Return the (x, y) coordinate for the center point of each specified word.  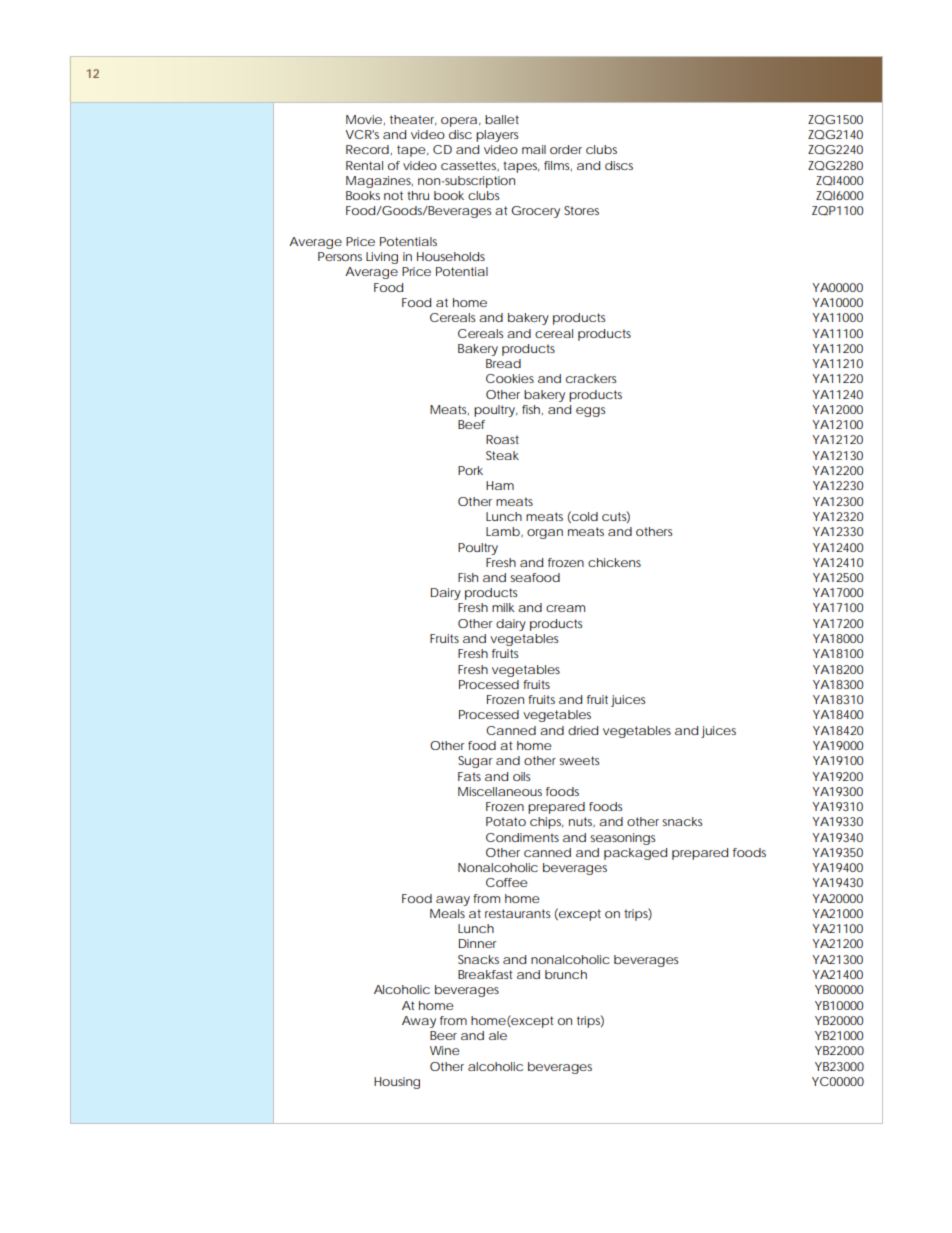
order (566, 149)
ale (498, 1035)
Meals (447, 913)
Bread (503, 363)
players (497, 136)
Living (382, 258)
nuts (582, 822)
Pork (470, 470)
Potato (506, 821)
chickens (614, 562)
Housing (397, 1083)
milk (503, 607)
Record (367, 149)
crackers (591, 378)
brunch (566, 974)
